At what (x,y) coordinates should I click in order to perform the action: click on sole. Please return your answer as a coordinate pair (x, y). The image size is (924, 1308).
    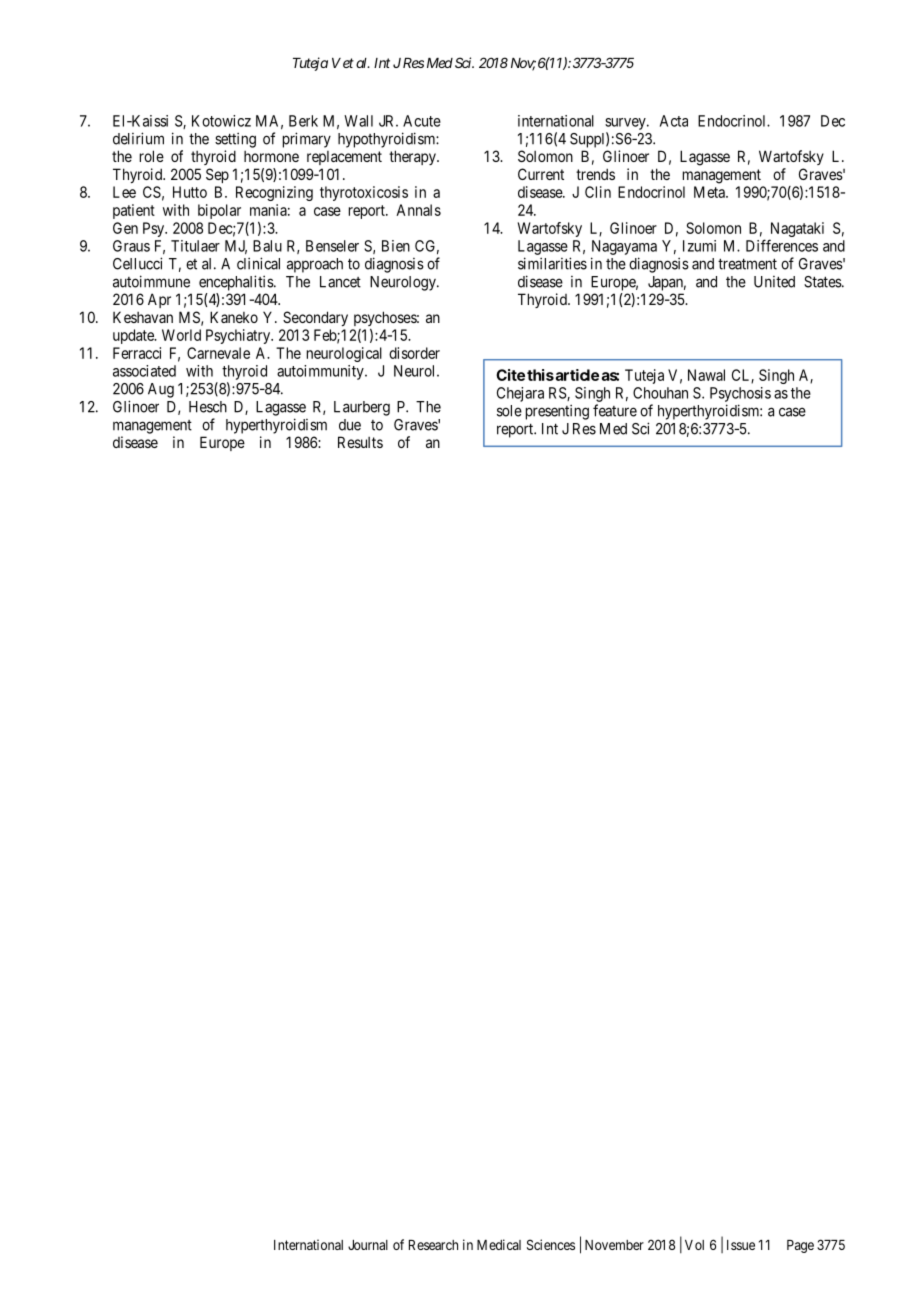
    Looking at the image, I should click on (509, 411).
